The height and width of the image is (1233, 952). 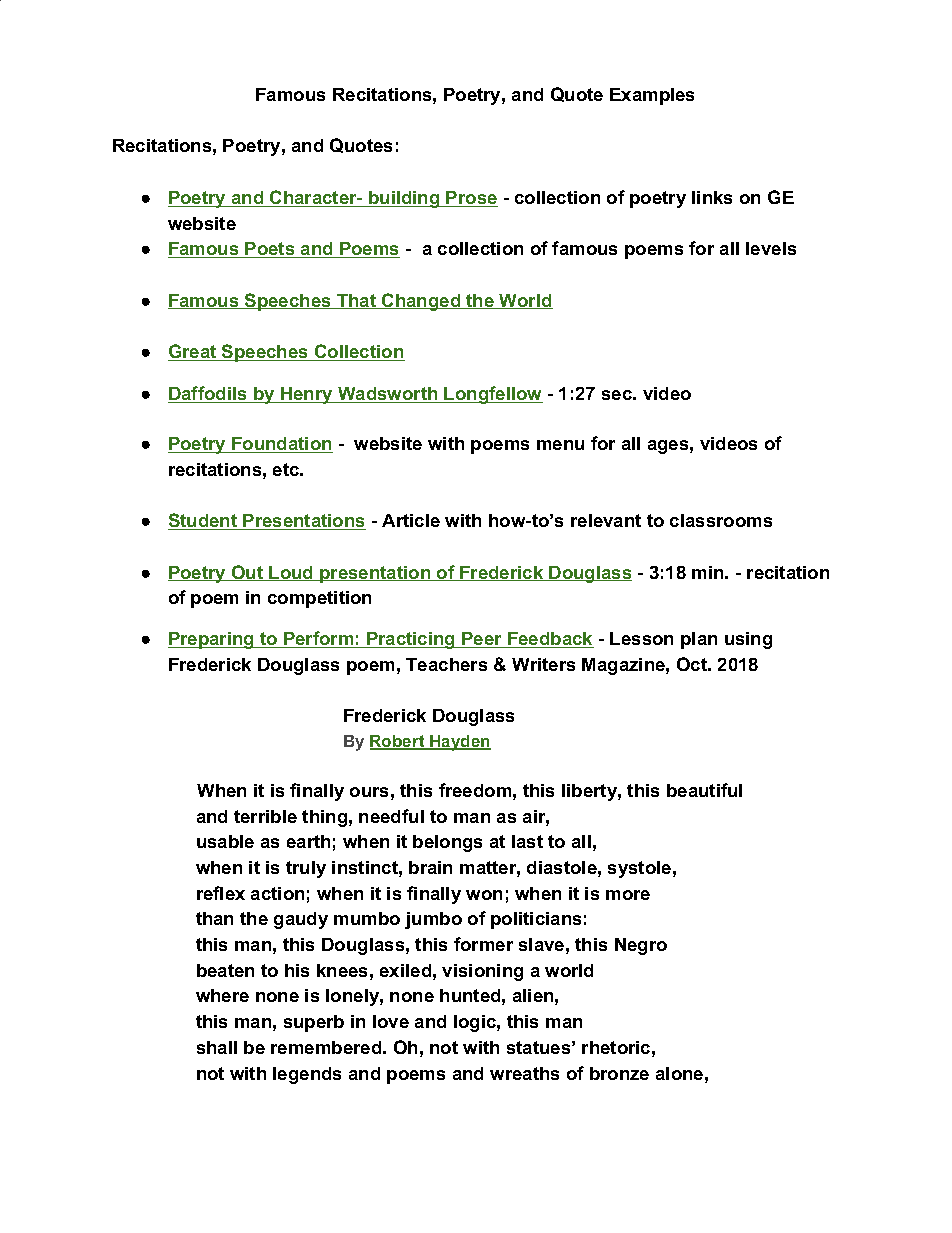 I want to click on Out, so click(x=248, y=573).
